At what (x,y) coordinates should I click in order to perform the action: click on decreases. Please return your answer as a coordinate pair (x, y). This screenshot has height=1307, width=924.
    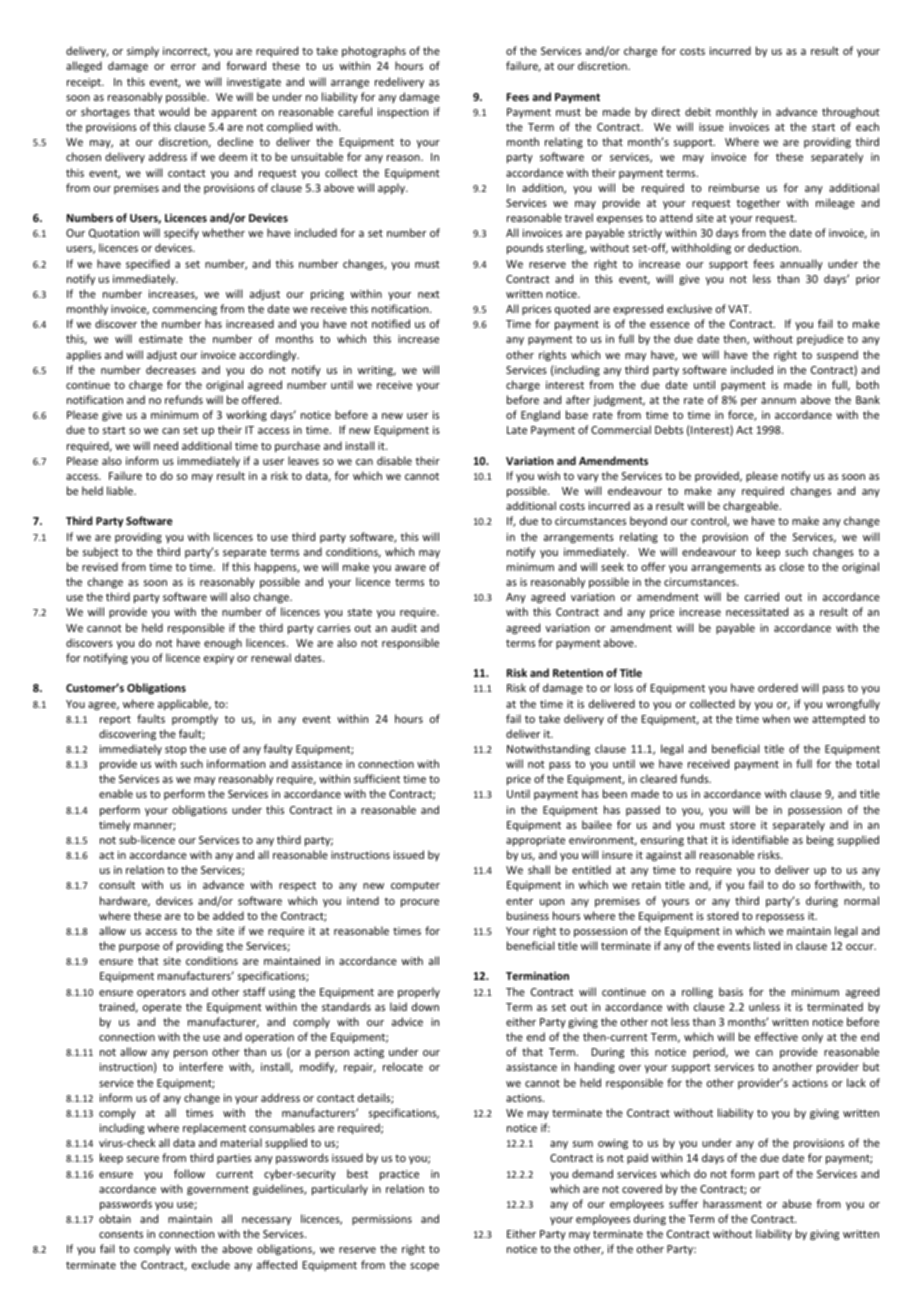
    Looking at the image, I should click on (171, 369).
